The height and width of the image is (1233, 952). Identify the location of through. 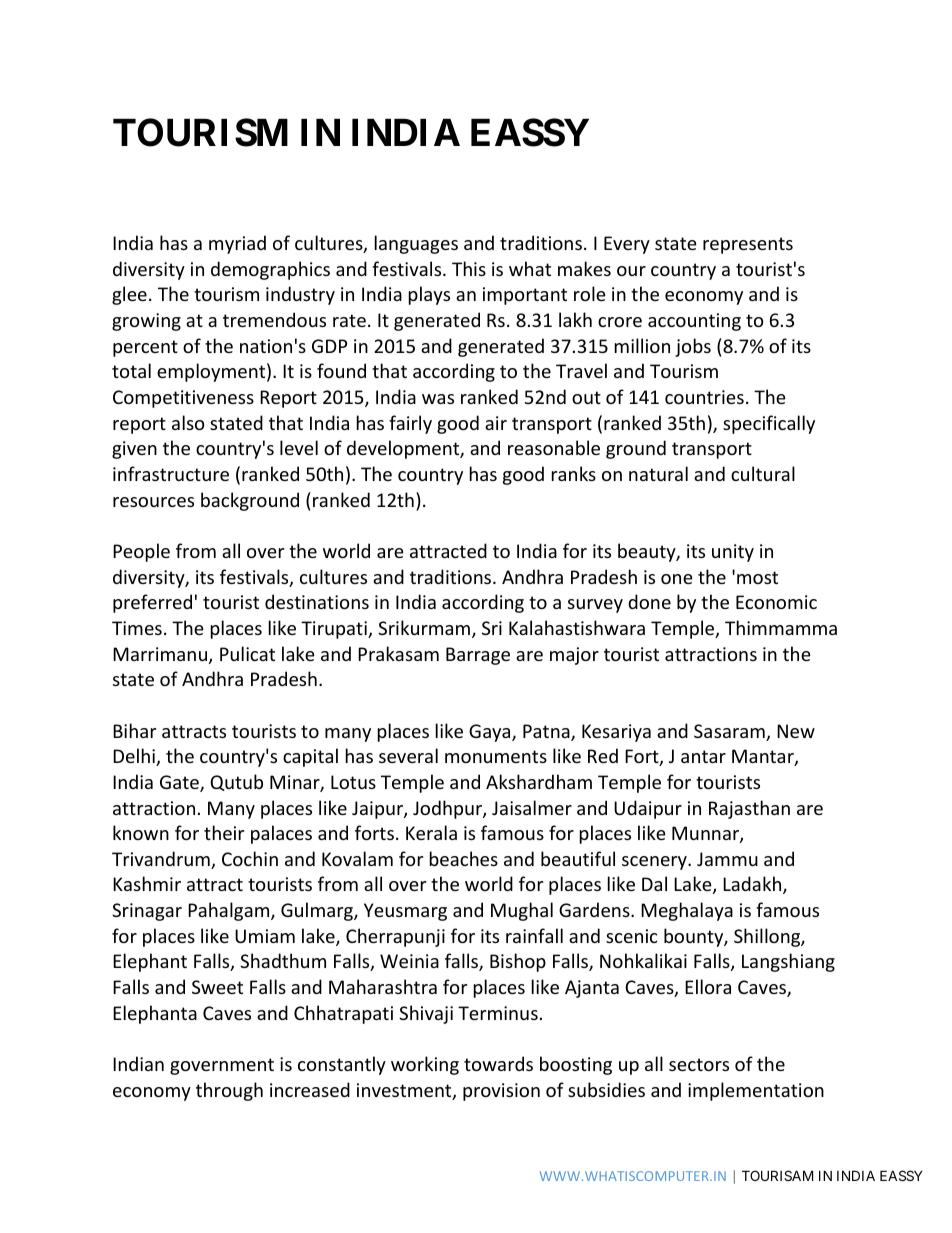
(229, 1091).
